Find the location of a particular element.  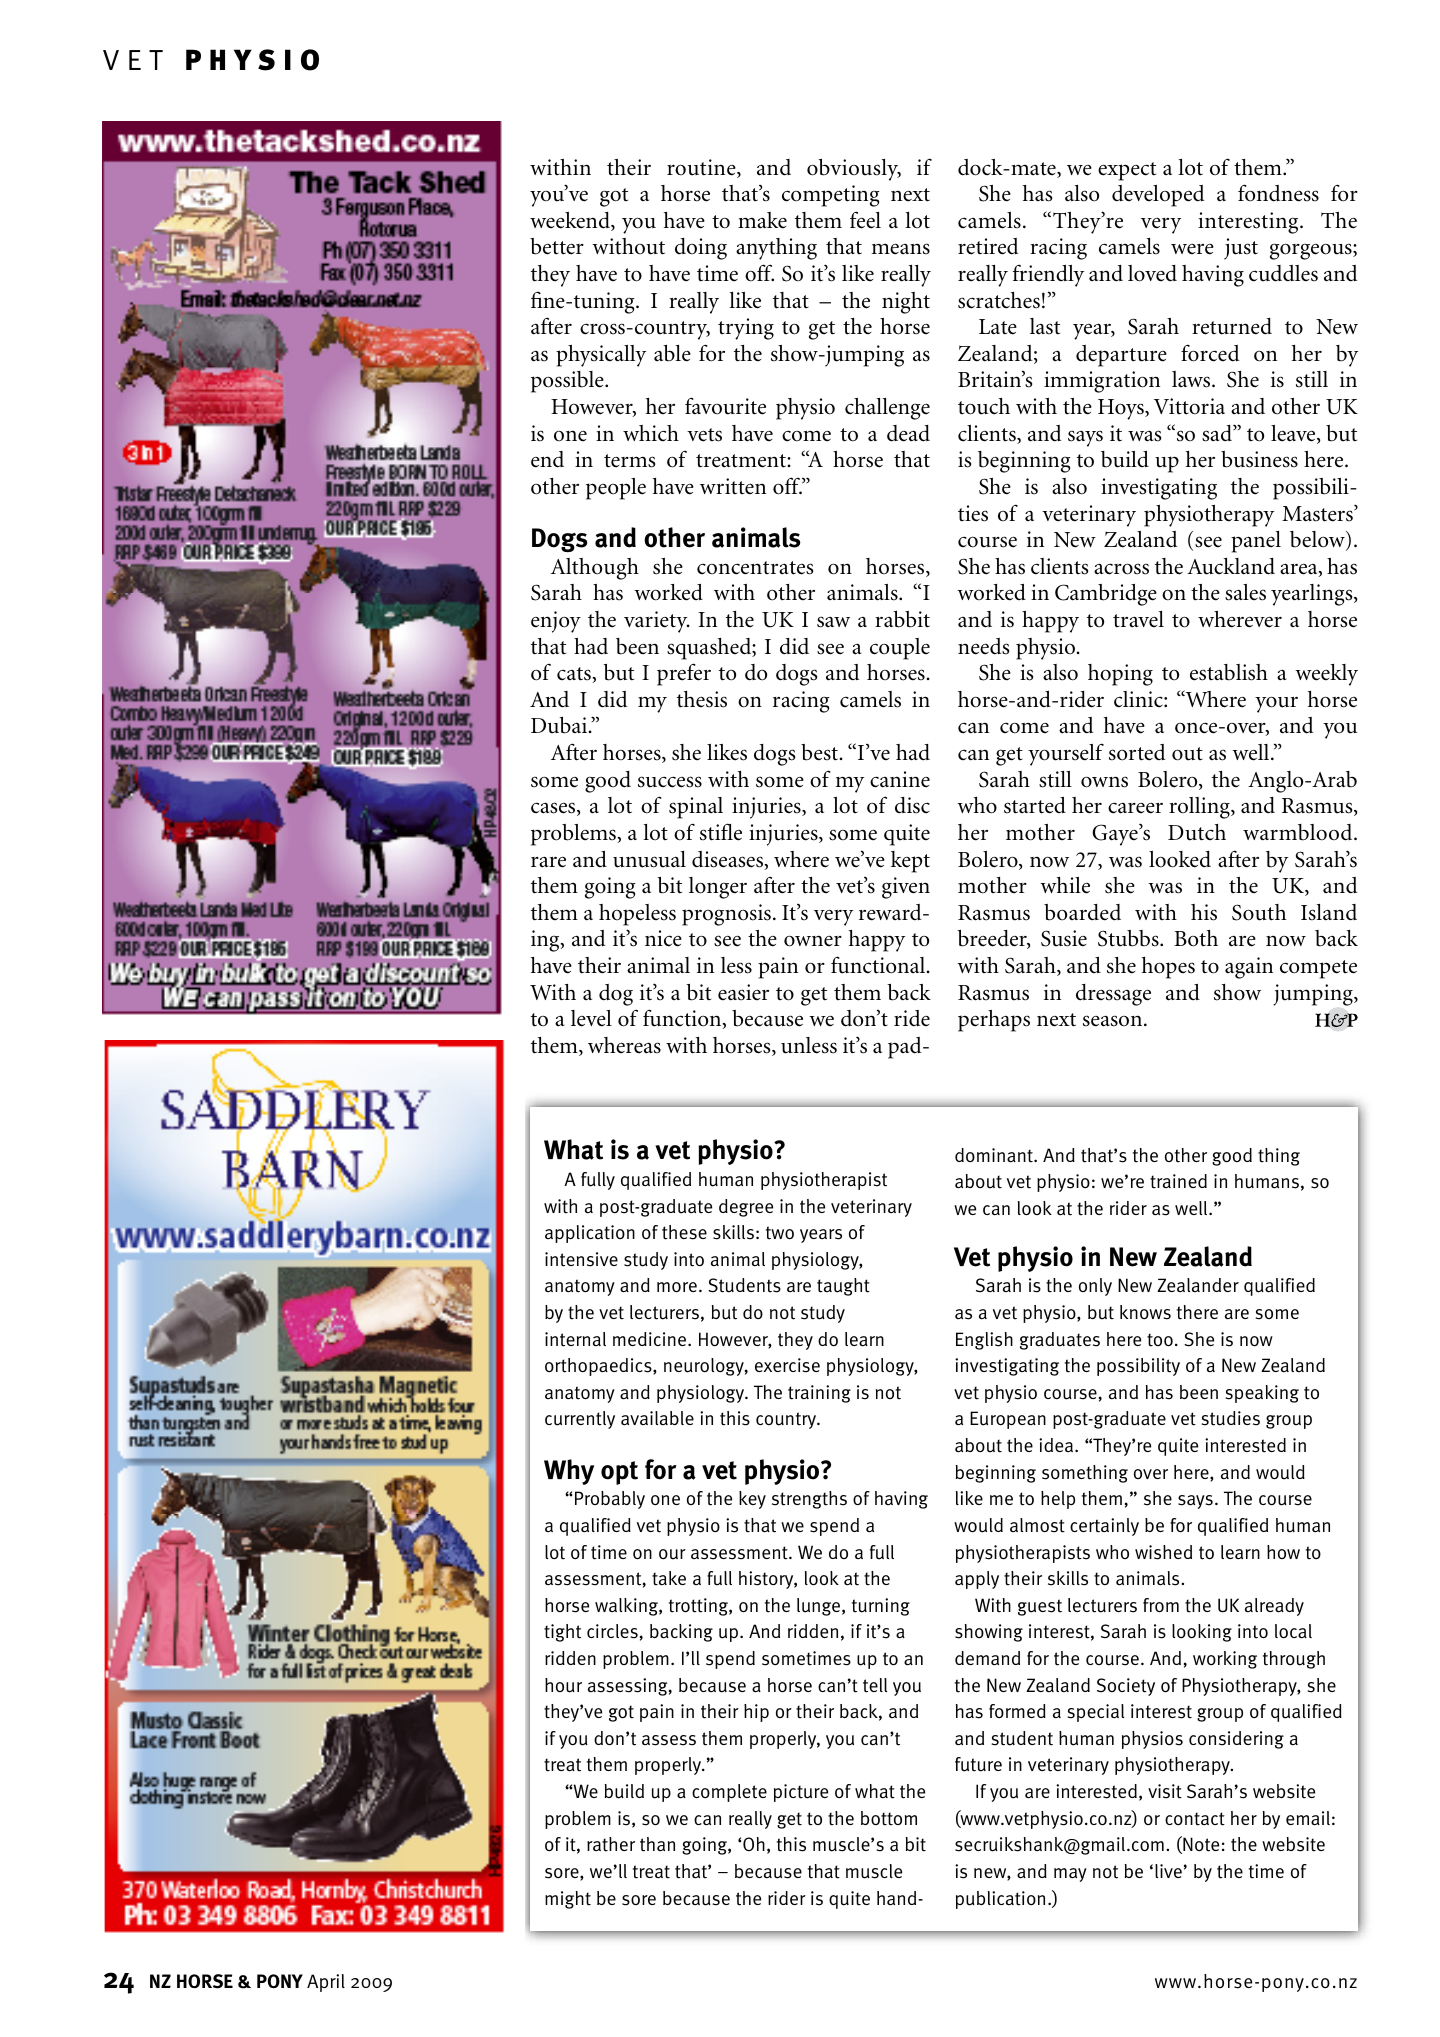

competing is located at coordinates (831, 196).
